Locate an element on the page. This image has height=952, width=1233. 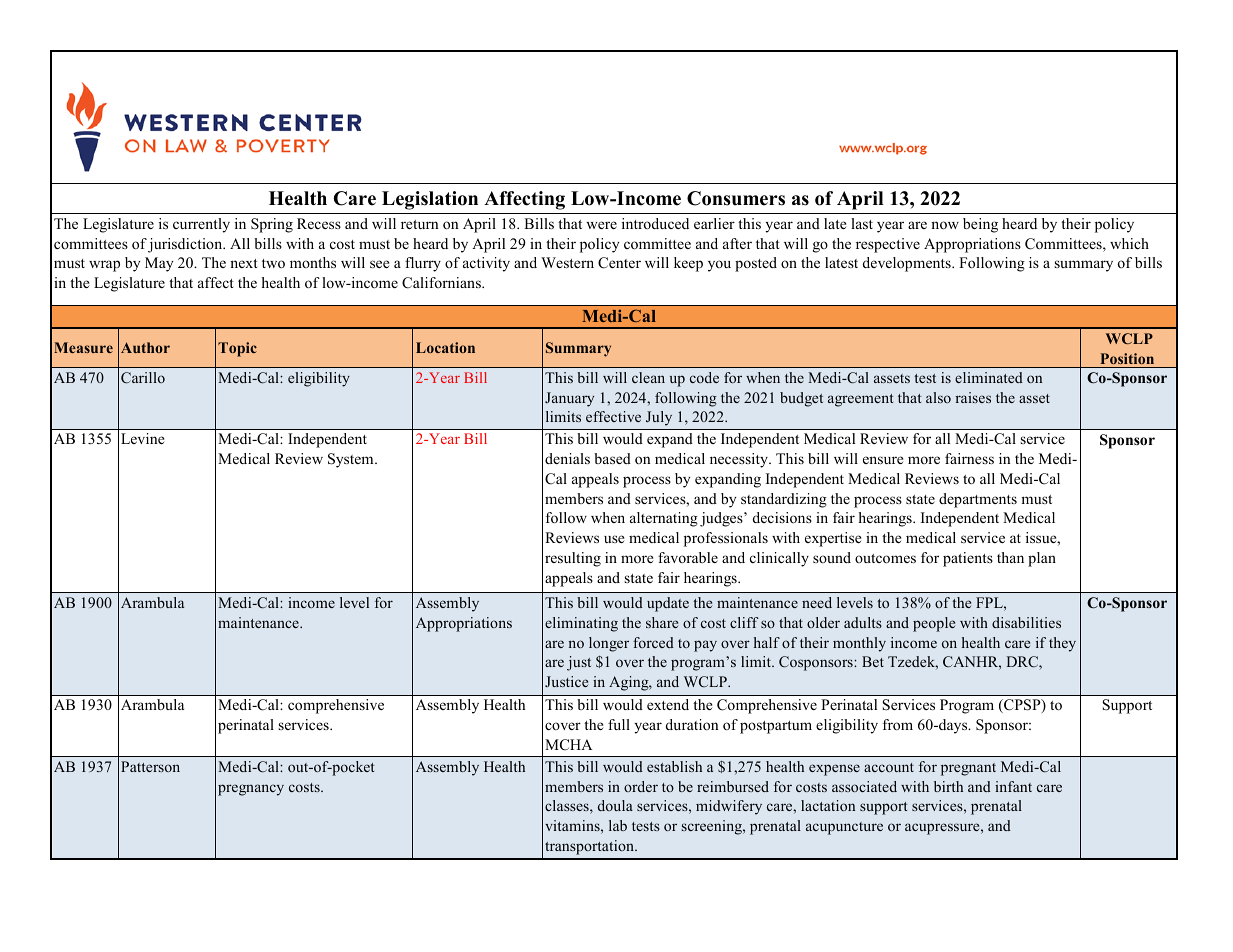
pregnancy is located at coordinates (251, 790).
